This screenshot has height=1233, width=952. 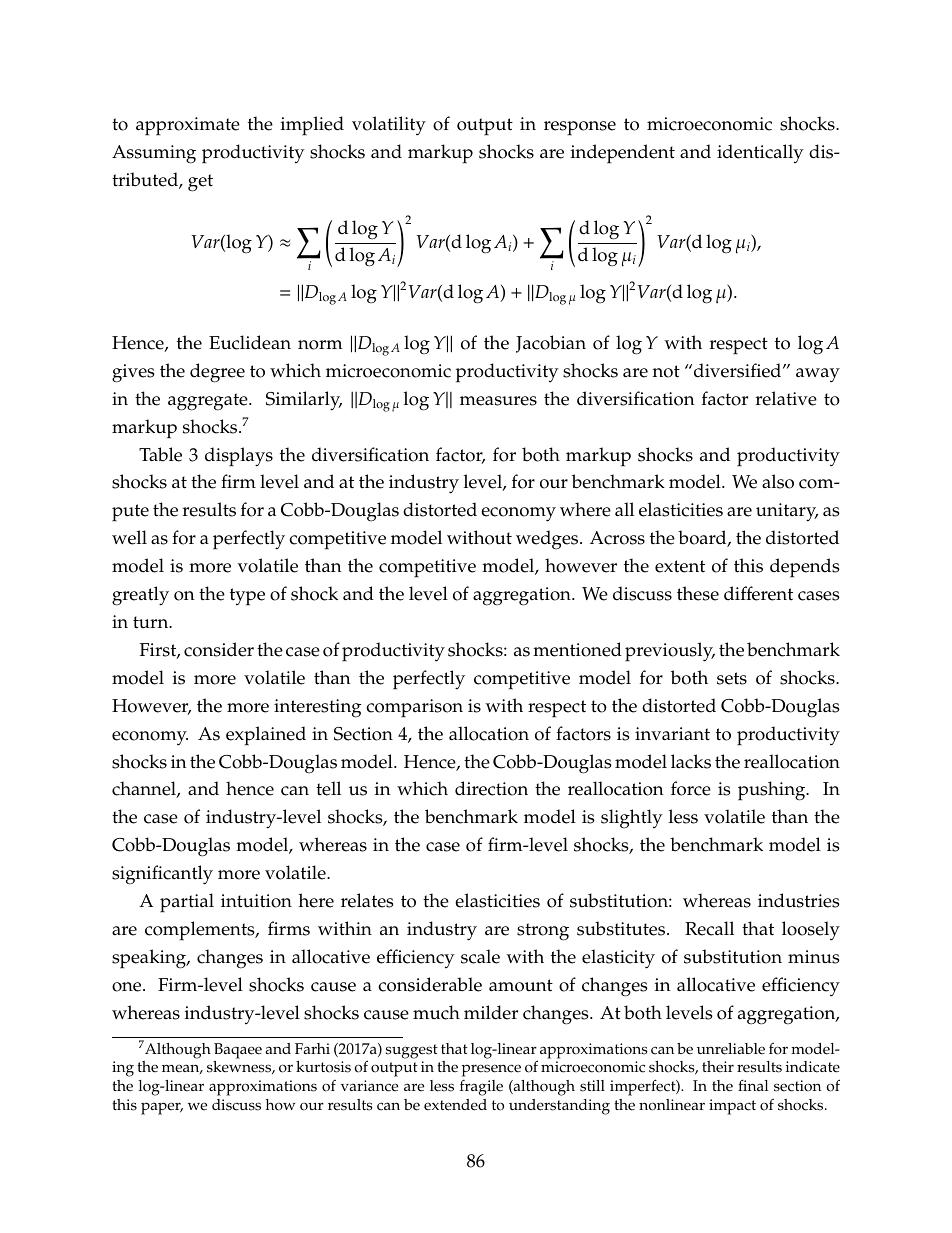 I want to click on different, so click(x=758, y=593).
